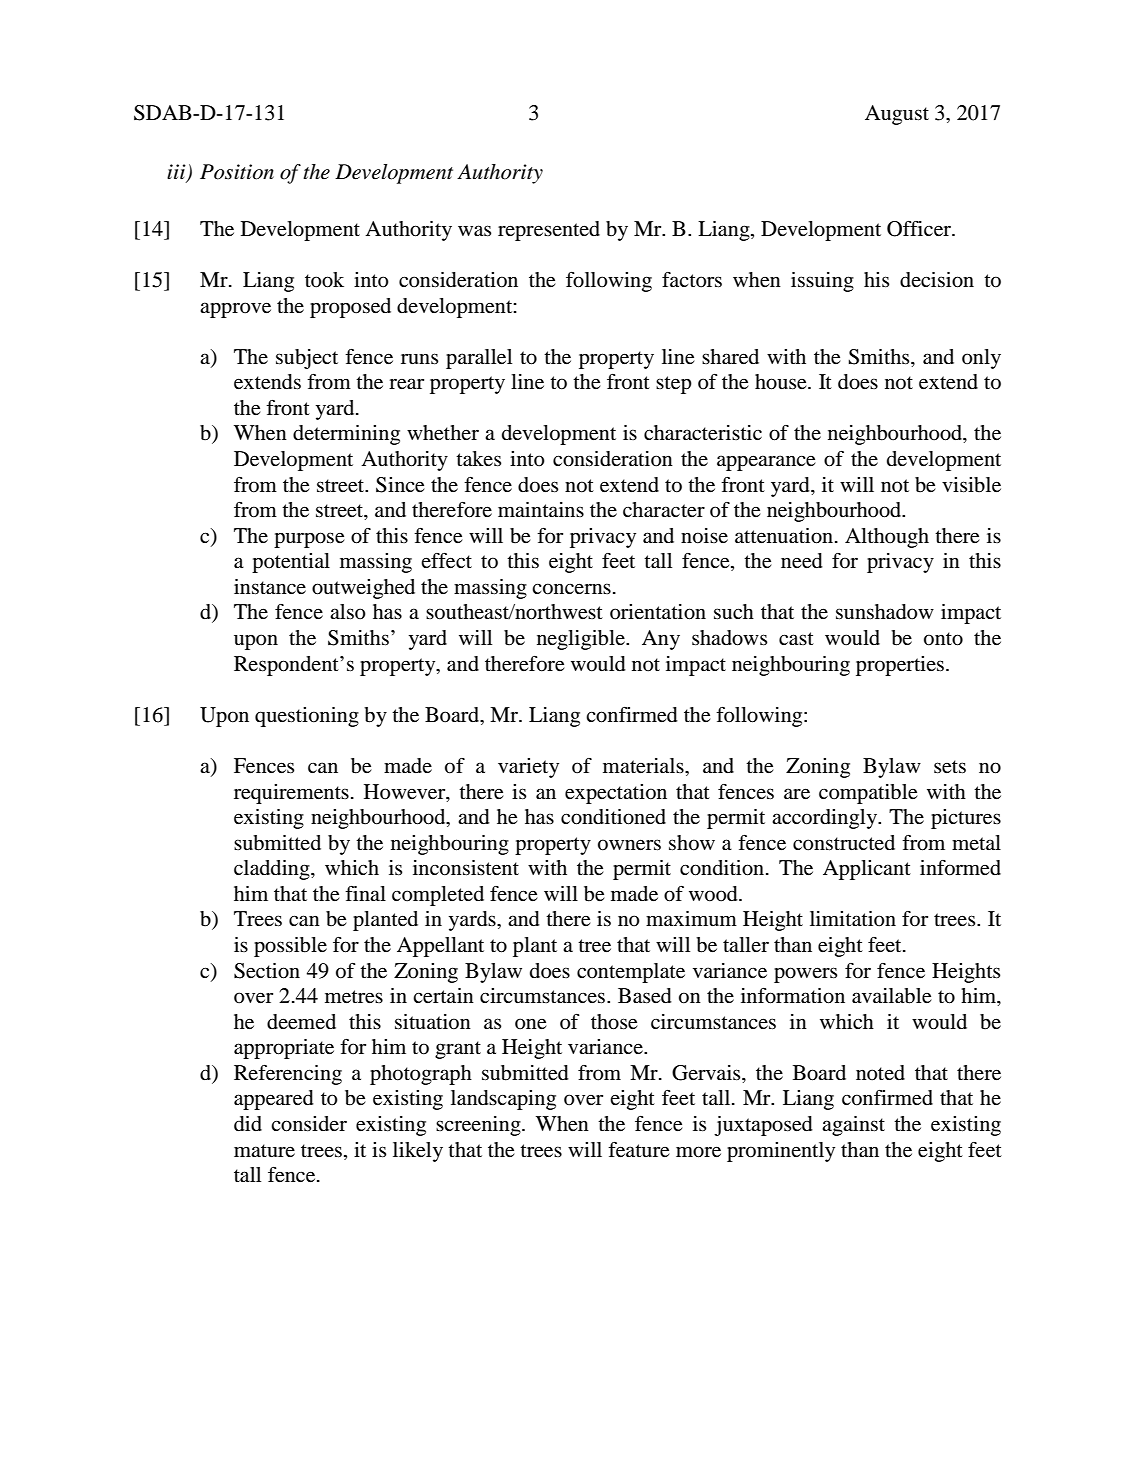 This document has width=1135, height=1468. Describe the element at coordinates (291, 794) in the document. I see `requirements` at that location.
